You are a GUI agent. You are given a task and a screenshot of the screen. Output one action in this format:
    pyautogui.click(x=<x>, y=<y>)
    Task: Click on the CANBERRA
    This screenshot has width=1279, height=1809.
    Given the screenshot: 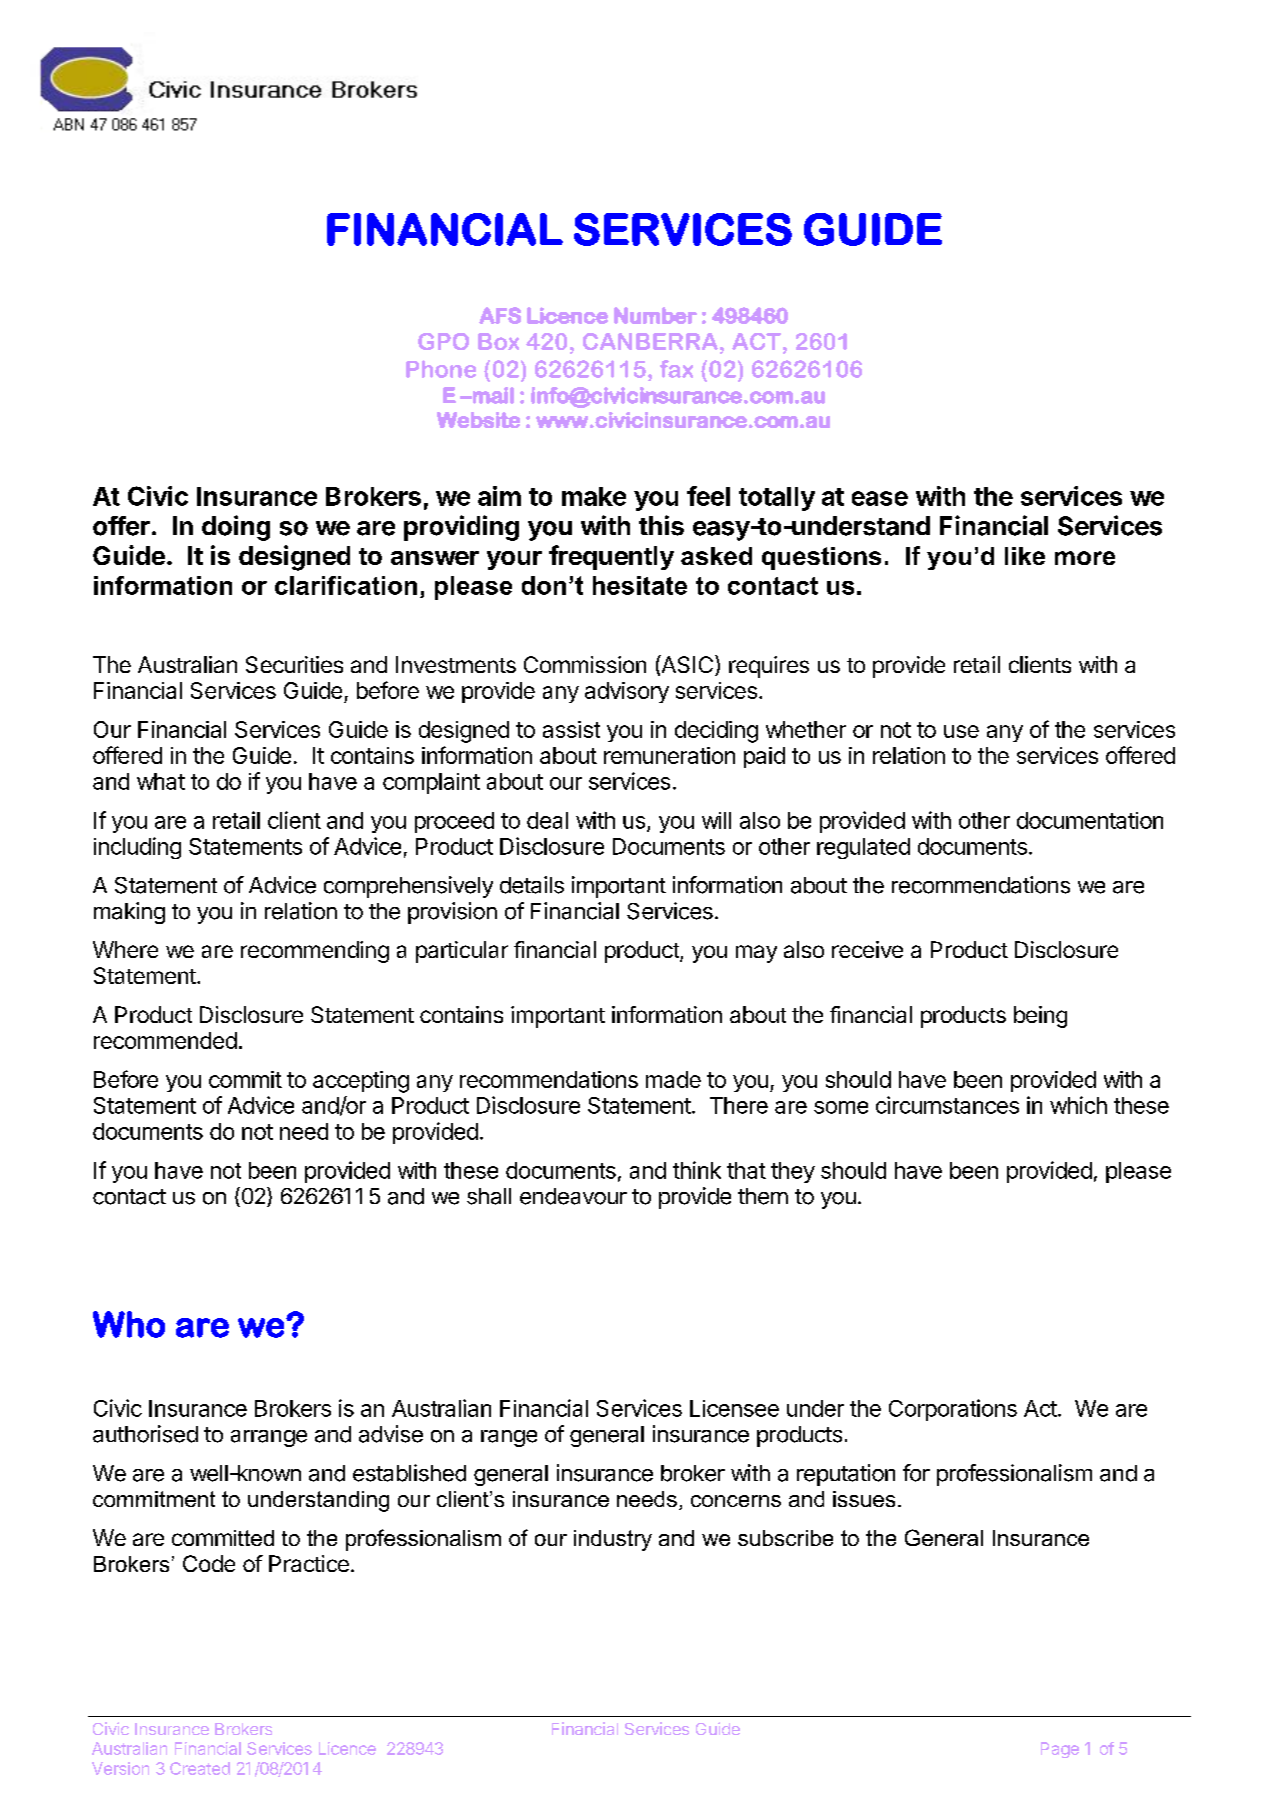 What is the action you would take?
    pyautogui.click(x=650, y=341)
